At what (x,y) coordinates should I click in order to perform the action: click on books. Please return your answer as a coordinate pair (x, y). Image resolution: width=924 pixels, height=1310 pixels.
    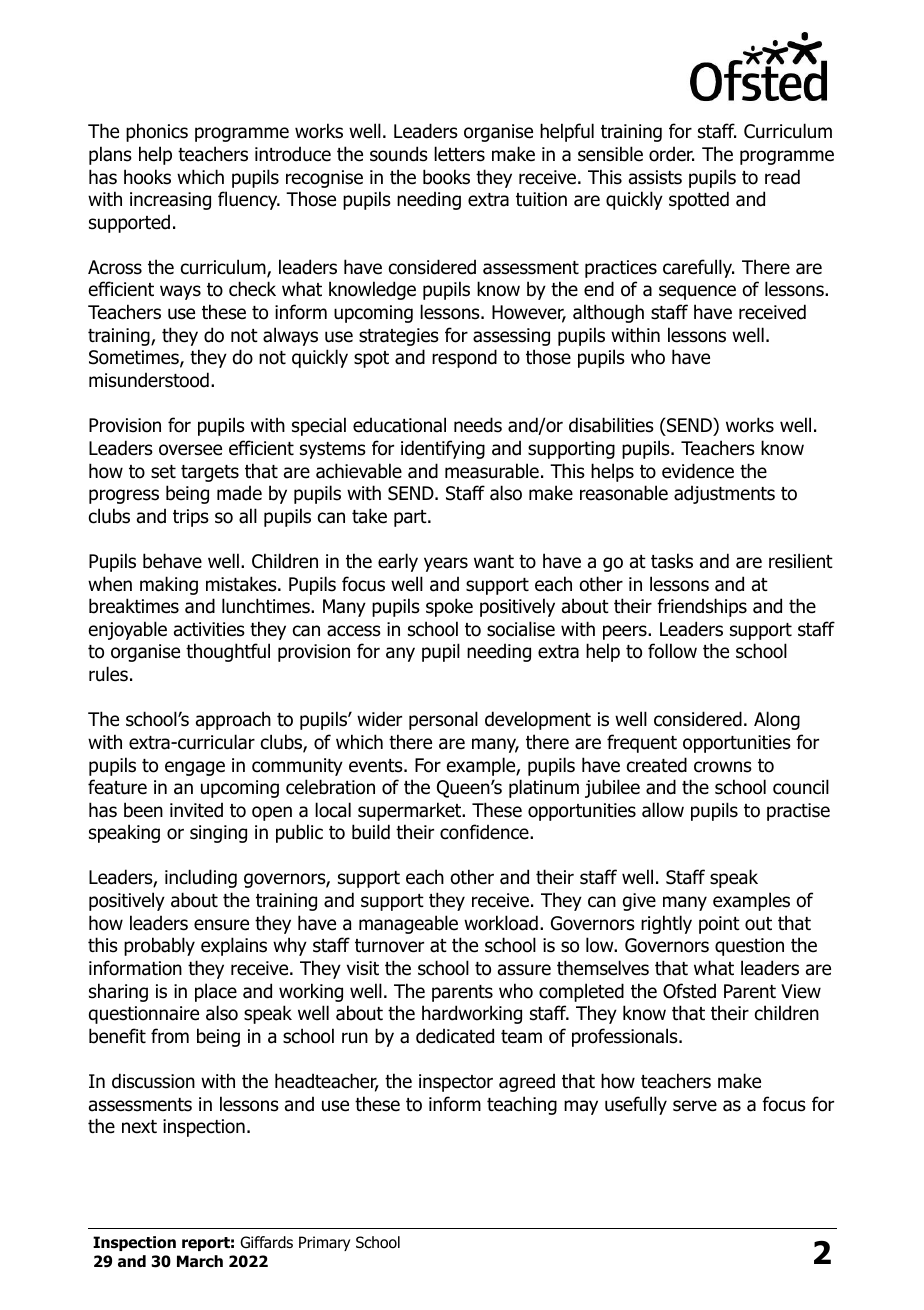
    Looking at the image, I should click on (446, 177).
